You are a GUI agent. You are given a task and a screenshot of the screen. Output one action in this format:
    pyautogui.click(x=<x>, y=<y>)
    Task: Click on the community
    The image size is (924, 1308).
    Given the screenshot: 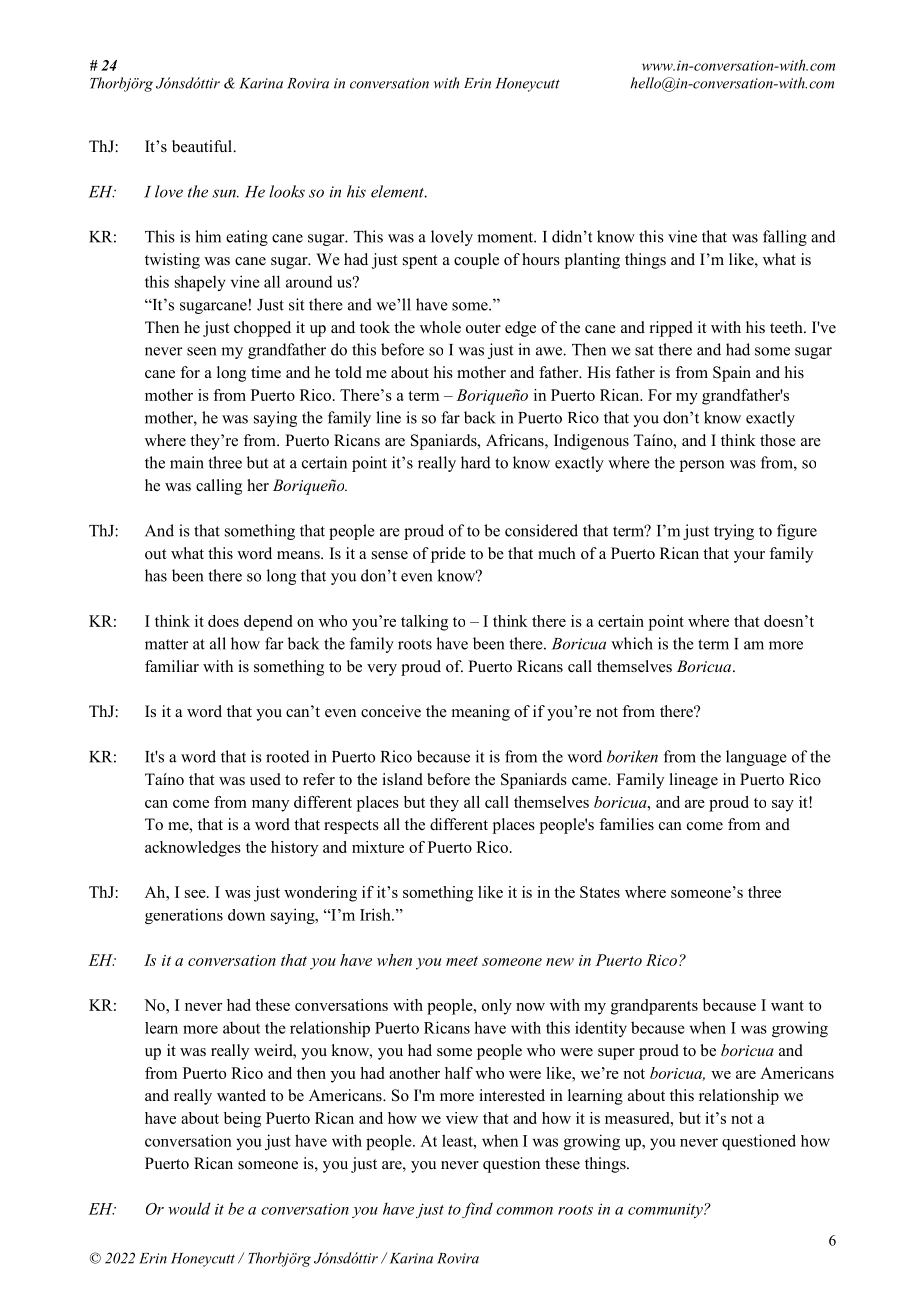 What is the action you would take?
    pyautogui.click(x=666, y=1210)
